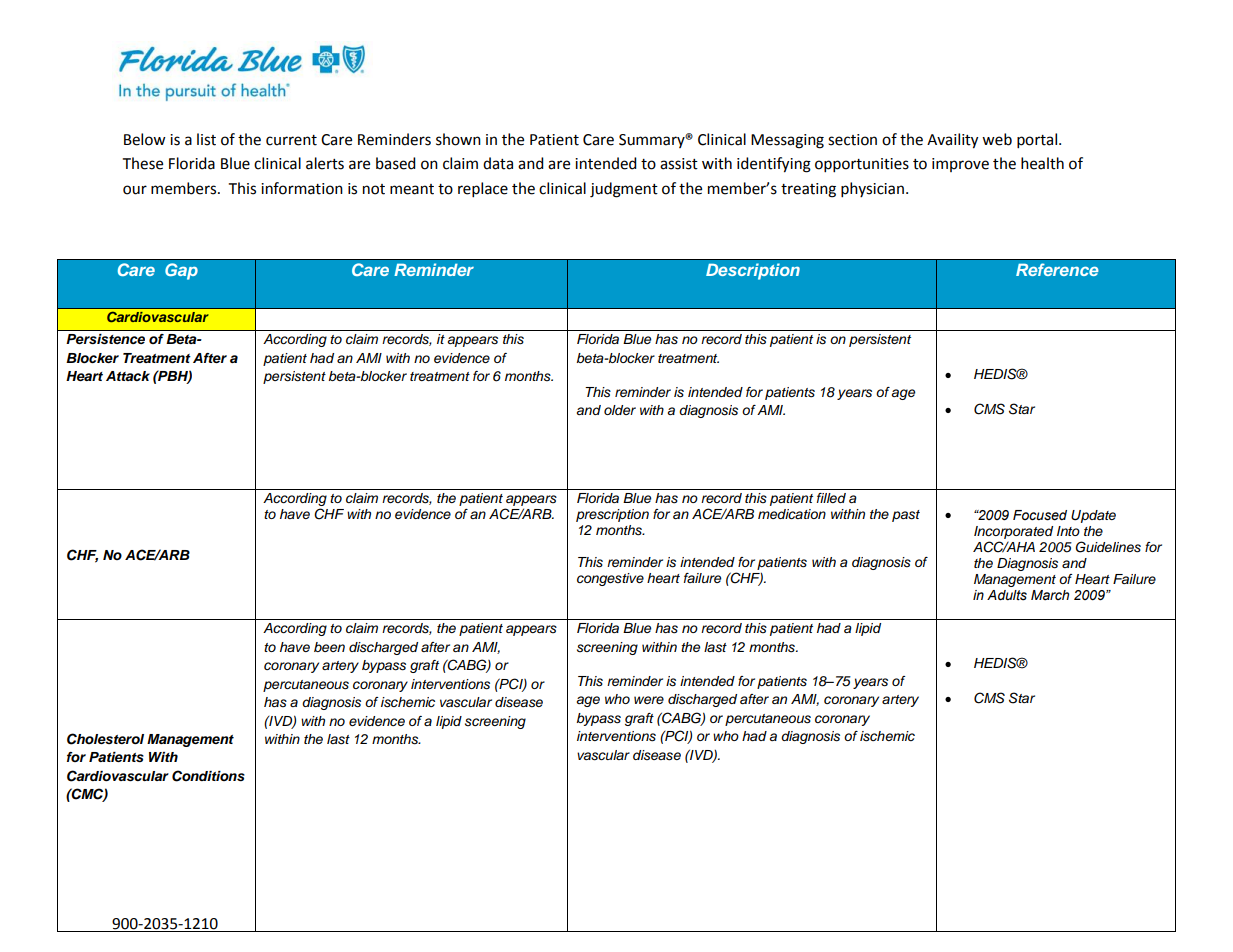 The image size is (1233, 952). Describe the element at coordinates (620, 410) in the document. I see `older` at that location.
